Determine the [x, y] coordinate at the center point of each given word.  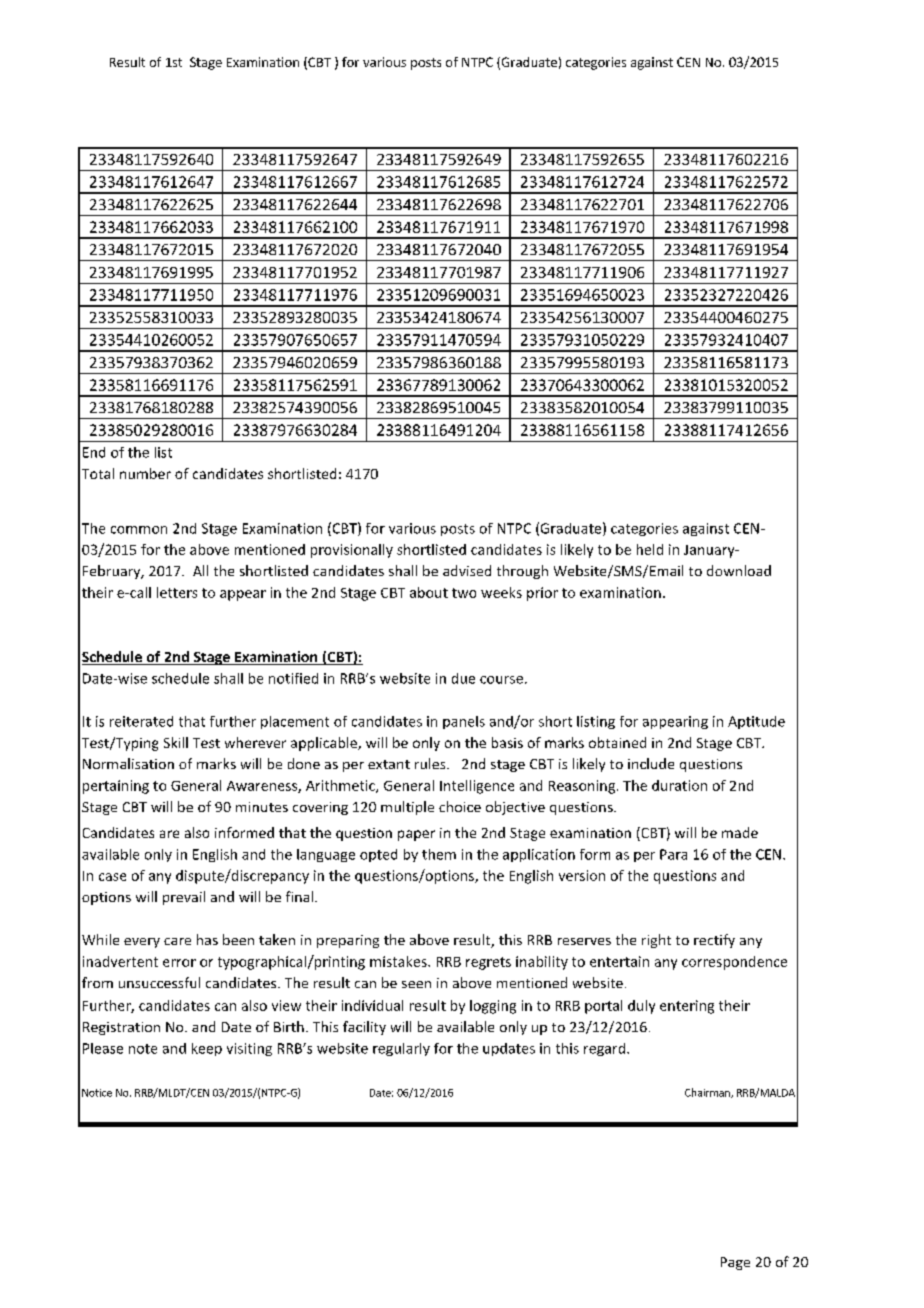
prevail [184, 898]
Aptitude [756, 722]
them [439, 854]
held [650, 549]
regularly [401, 1049]
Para [673, 854]
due [463, 678]
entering [687, 1007]
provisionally [352, 551]
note [143, 1049]
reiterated [141, 721]
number [145, 473]
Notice [97, 1093]
